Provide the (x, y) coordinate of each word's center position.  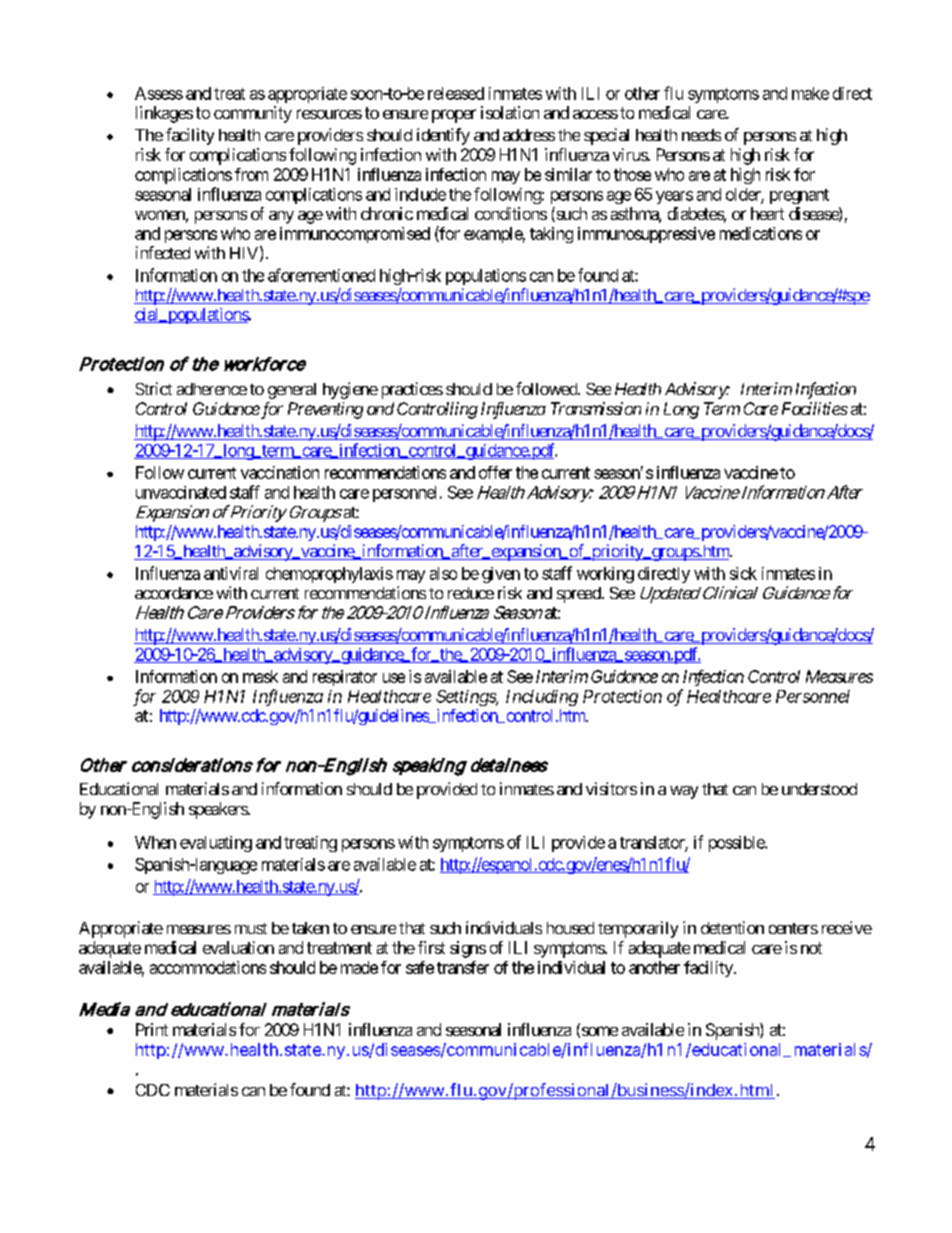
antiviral (231, 573)
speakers (219, 810)
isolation (510, 112)
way (684, 792)
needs (701, 135)
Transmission (596, 408)
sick (743, 573)
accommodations (208, 967)
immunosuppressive (646, 235)
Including (542, 698)
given (501, 575)
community (253, 114)
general (292, 391)
